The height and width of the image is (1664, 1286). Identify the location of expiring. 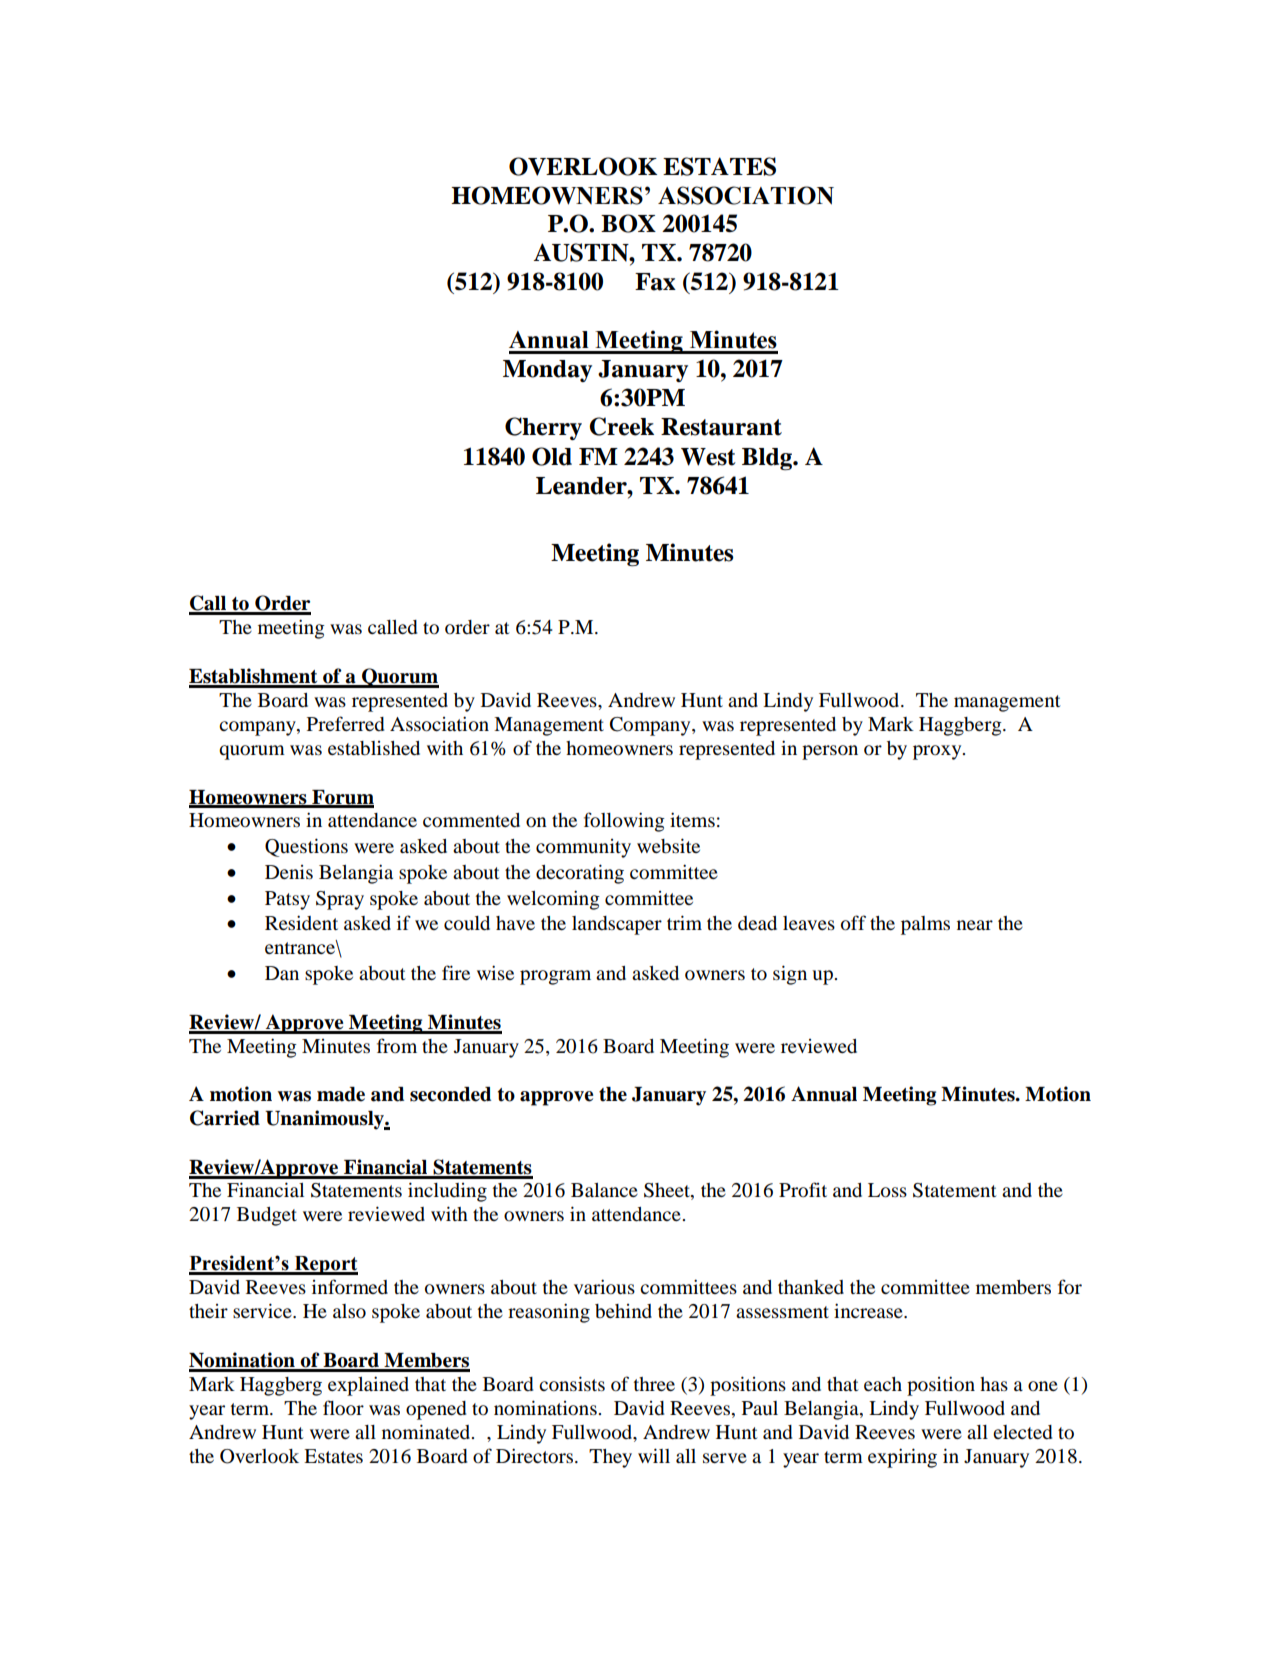
(902, 1458).
